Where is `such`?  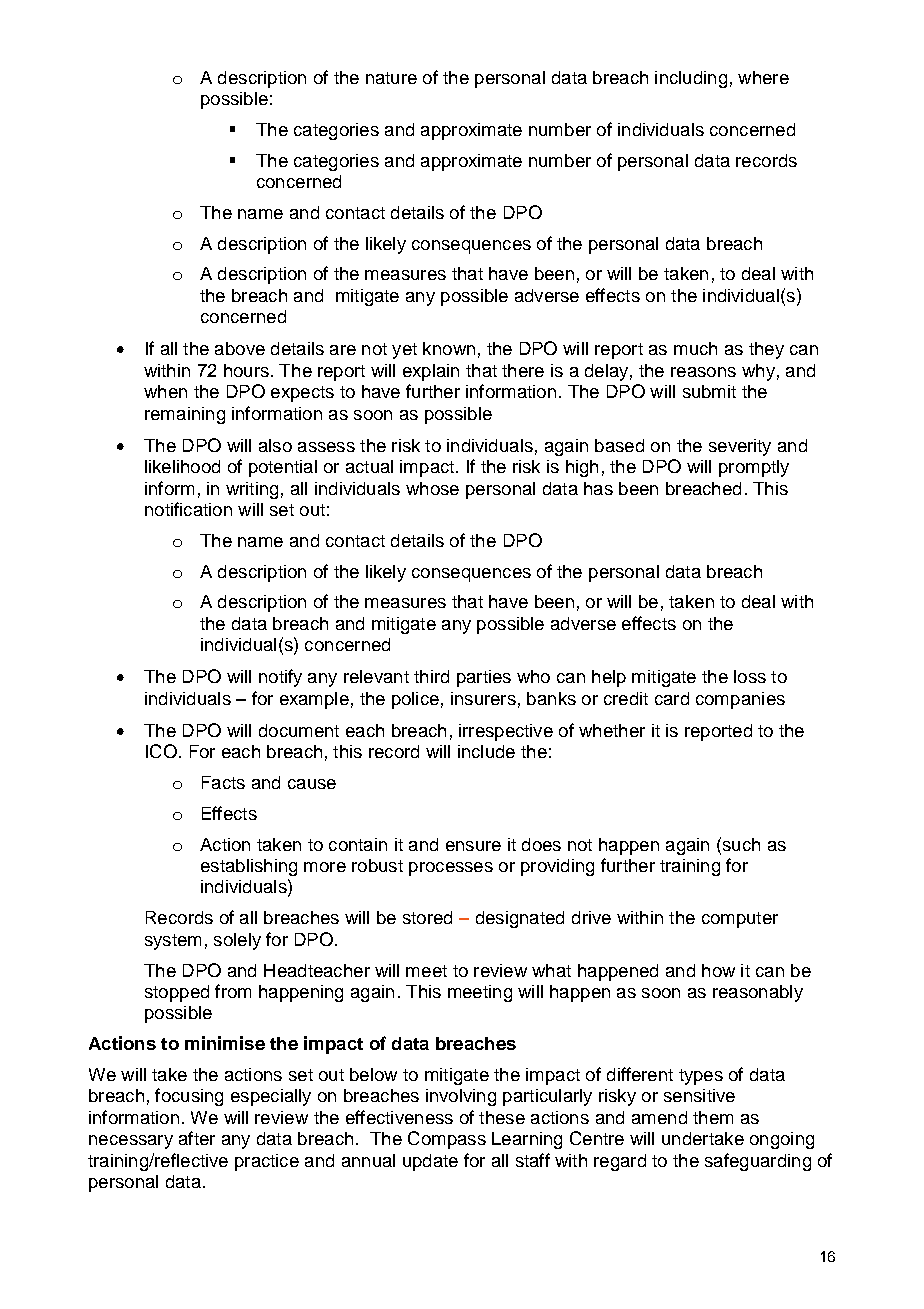
such is located at coordinates (740, 844).
